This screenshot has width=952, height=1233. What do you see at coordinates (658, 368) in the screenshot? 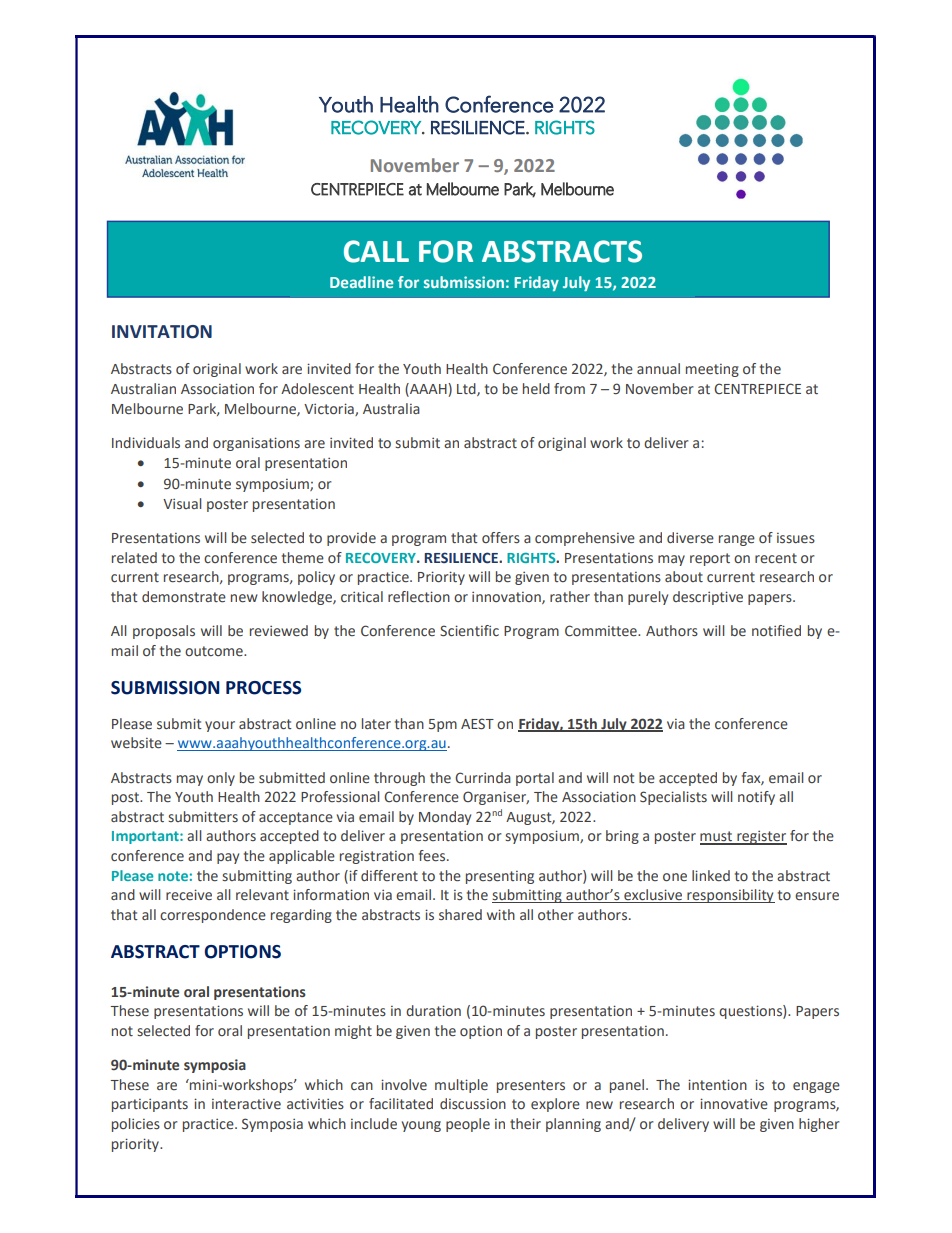
I see `annual` at bounding box center [658, 368].
